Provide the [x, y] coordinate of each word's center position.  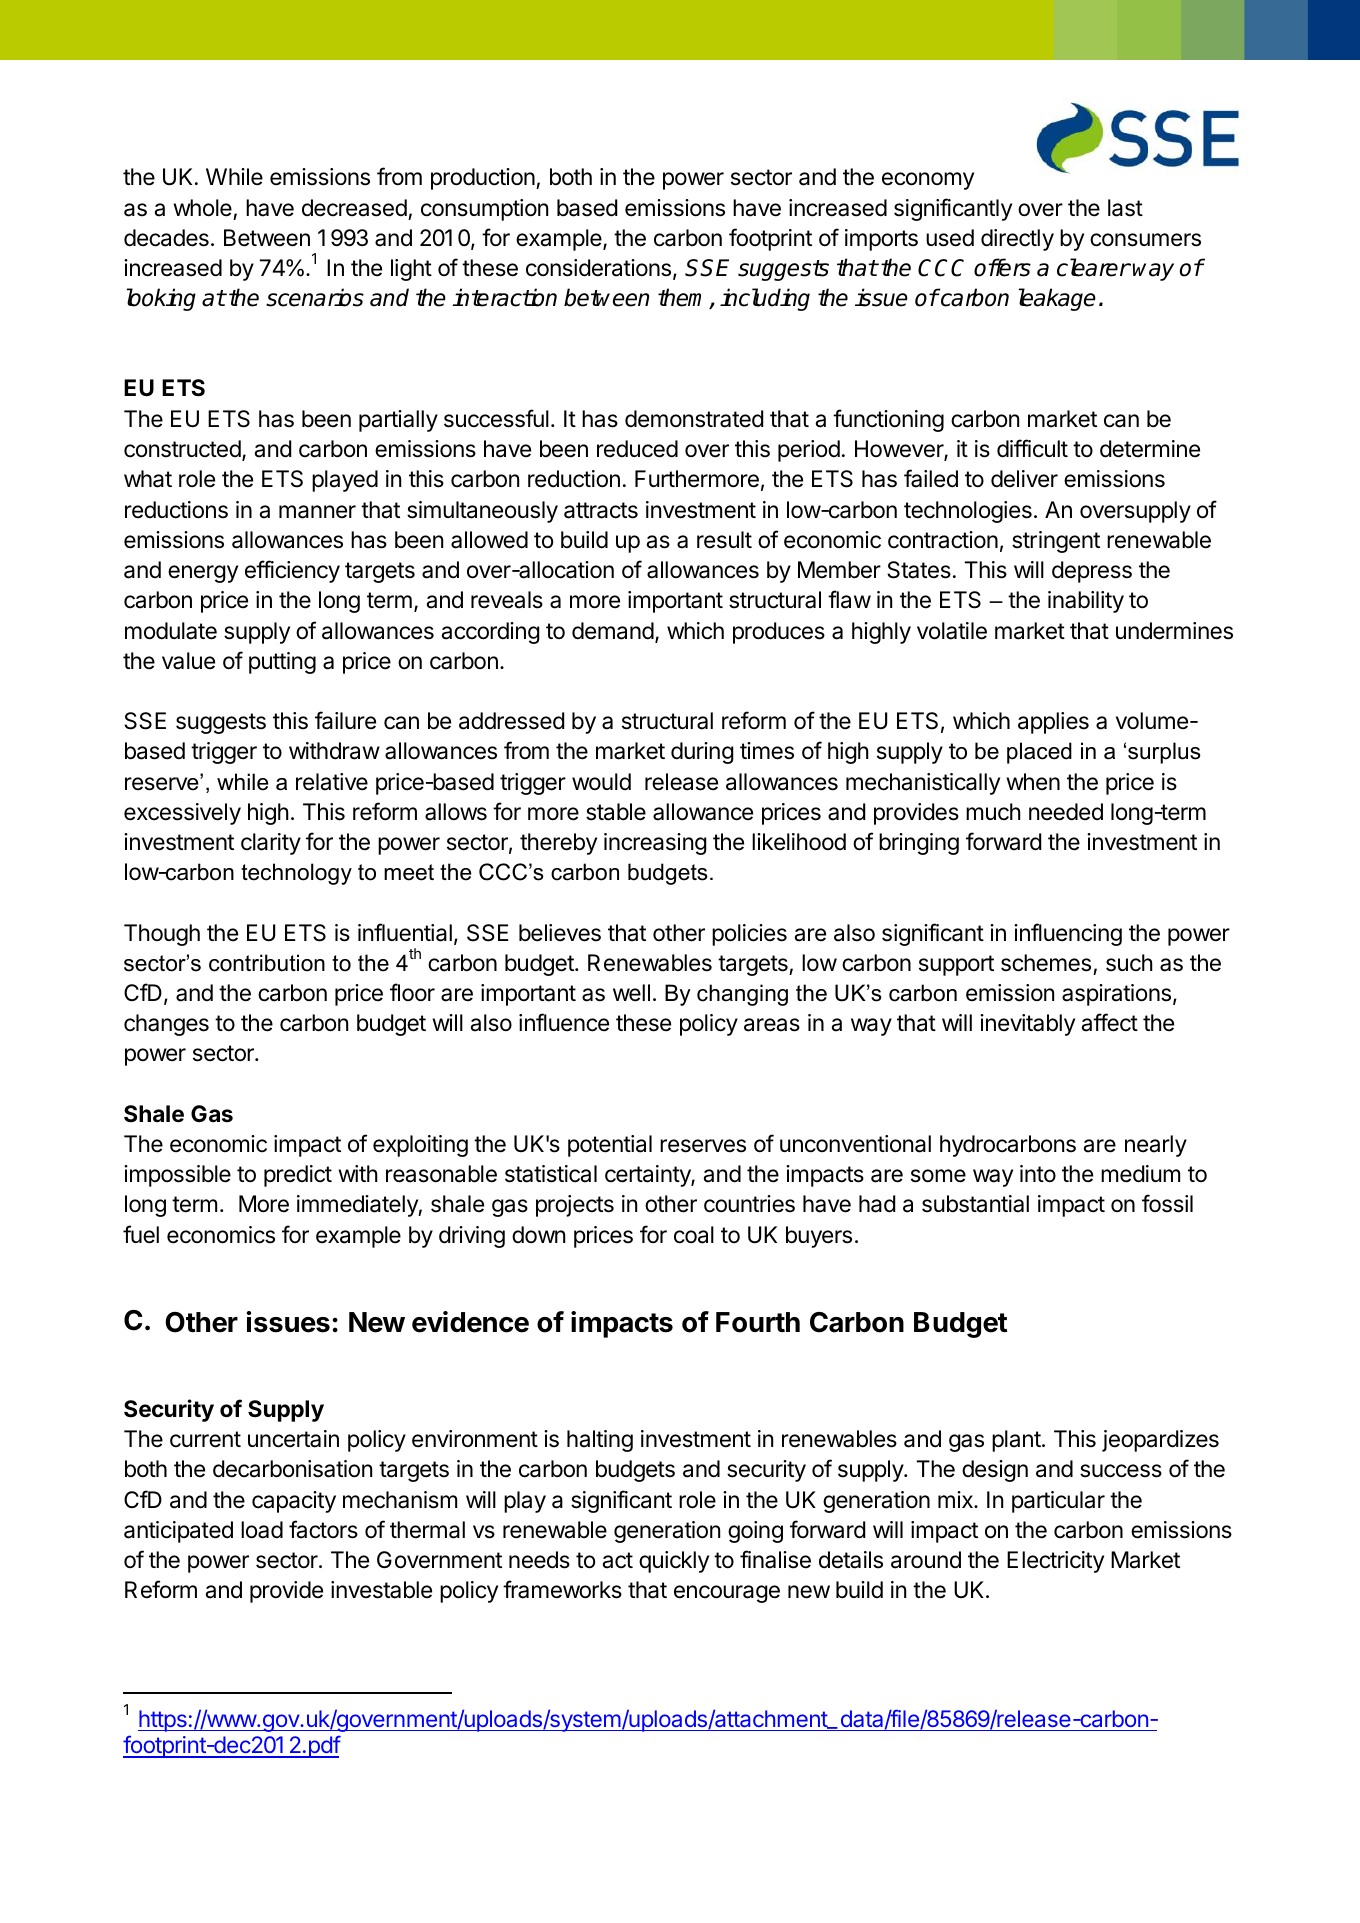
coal [694, 1235]
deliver [1024, 479]
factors [323, 1529]
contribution [267, 963]
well [631, 993]
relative [332, 782]
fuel [141, 1234]
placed [1039, 753]
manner [317, 512]
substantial [975, 1204]
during [702, 753]
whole [202, 208]
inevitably [1027, 1025]
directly [1017, 240]
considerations [598, 268]
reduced [637, 449]
